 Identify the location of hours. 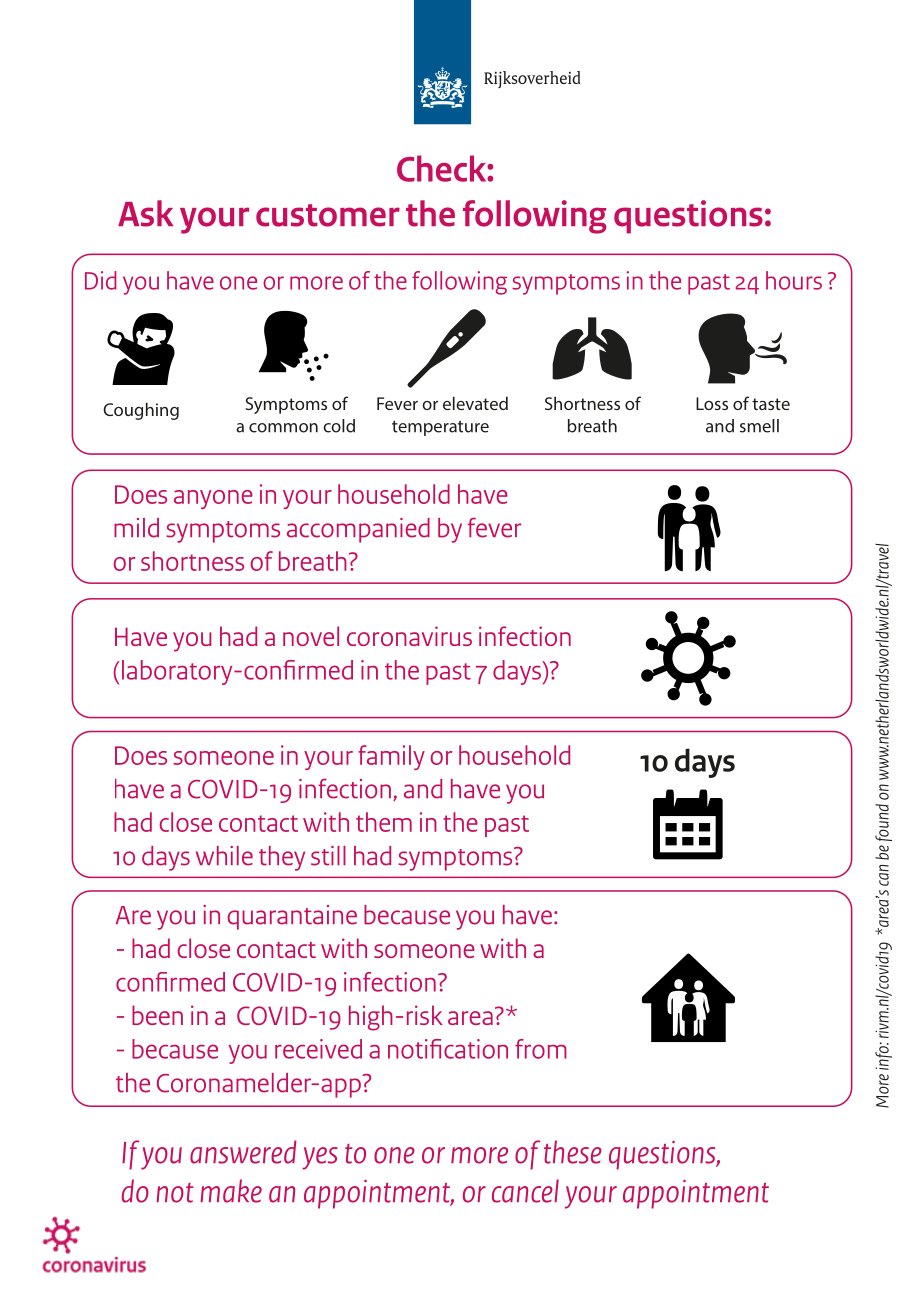
(794, 280).
